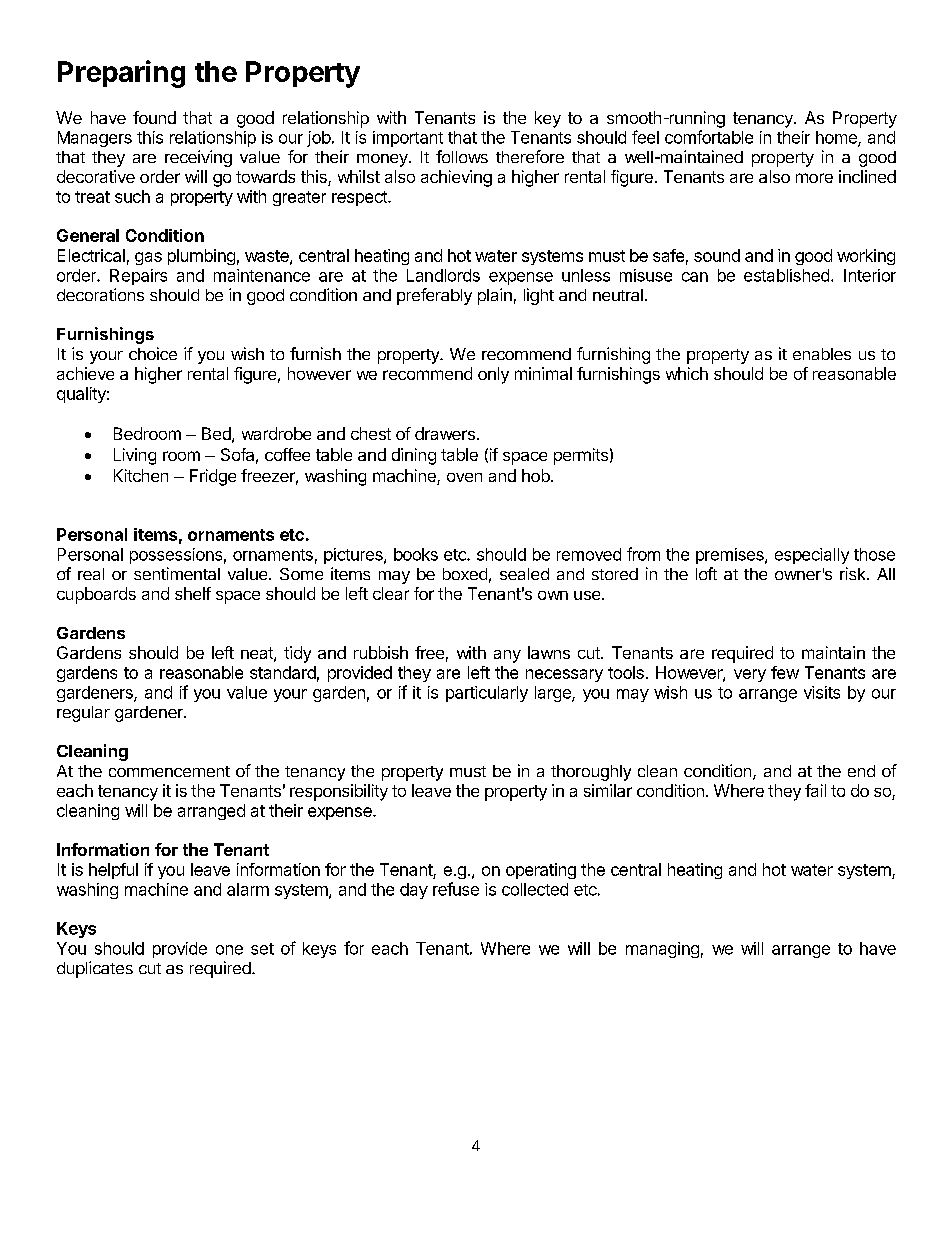 The height and width of the page is (1233, 952). What do you see at coordinates (213, 477) in the page?
I see `Fridge` at bounding box center [213, 477].
